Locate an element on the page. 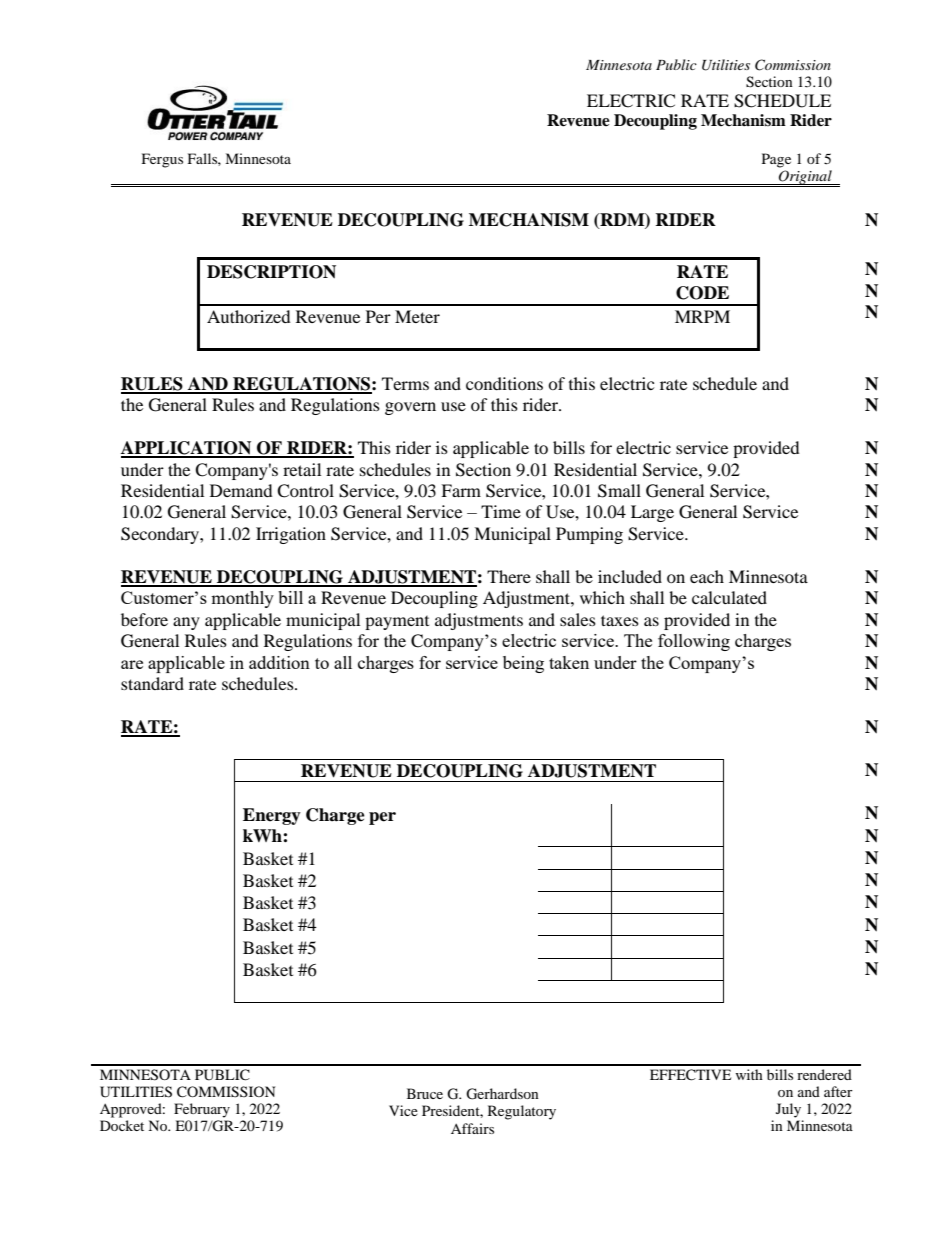 Image resolution: width=952 pixels, height=1233 pixels. Docket is located at coordinates (122, 1125).
